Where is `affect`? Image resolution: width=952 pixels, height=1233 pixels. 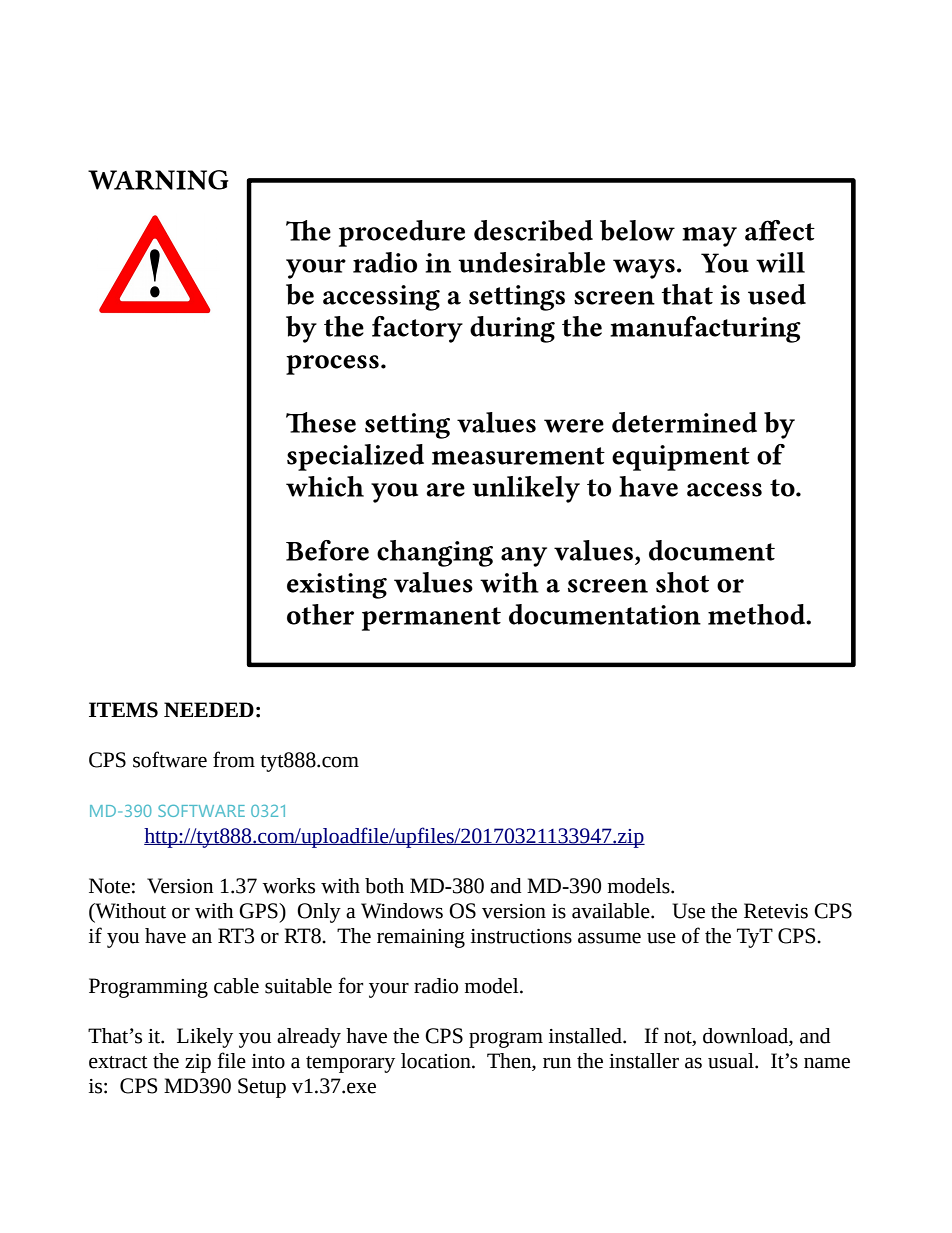
affect is located at coordinates (780, 230).
